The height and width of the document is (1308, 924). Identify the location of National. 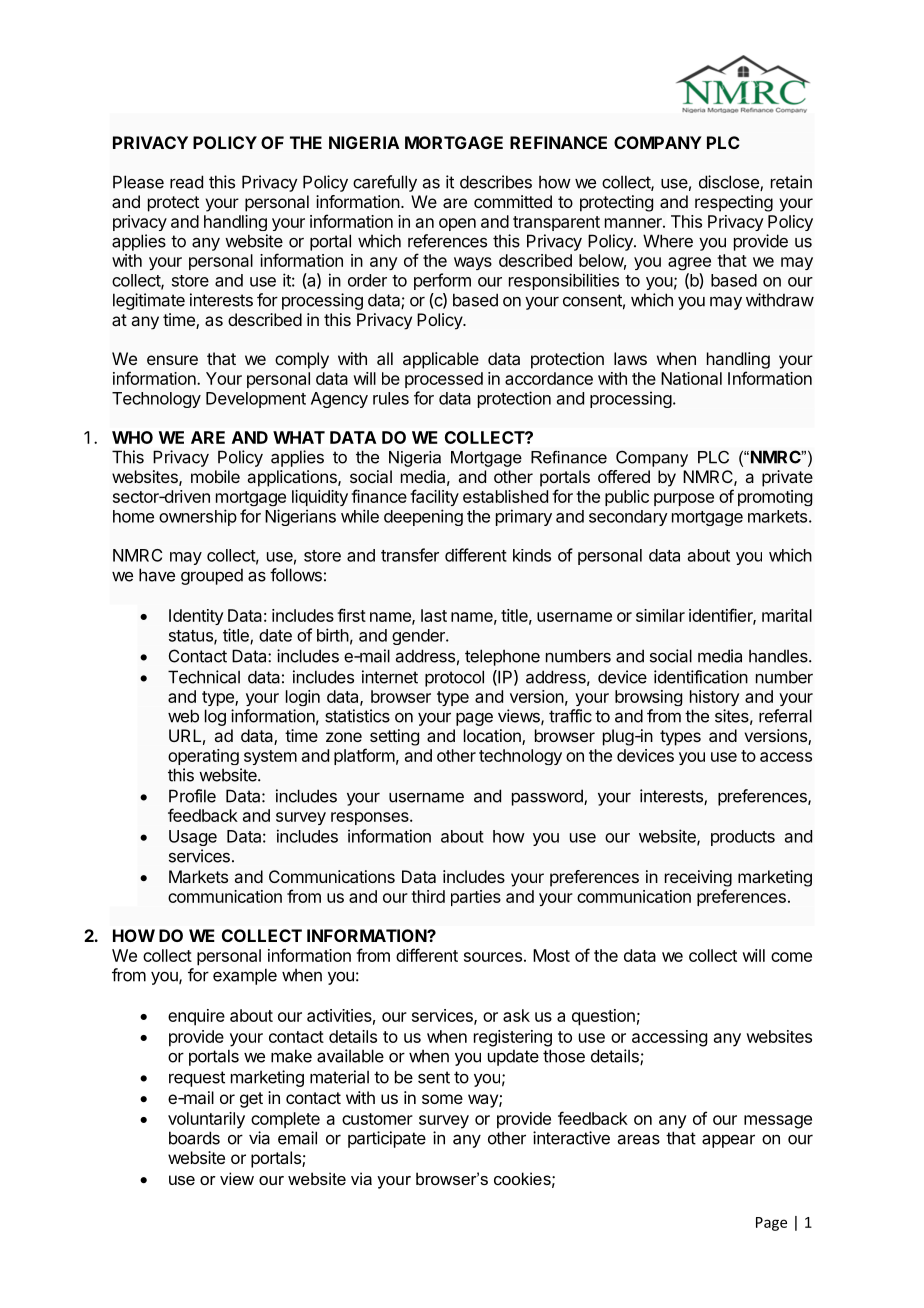
(691, 378).
